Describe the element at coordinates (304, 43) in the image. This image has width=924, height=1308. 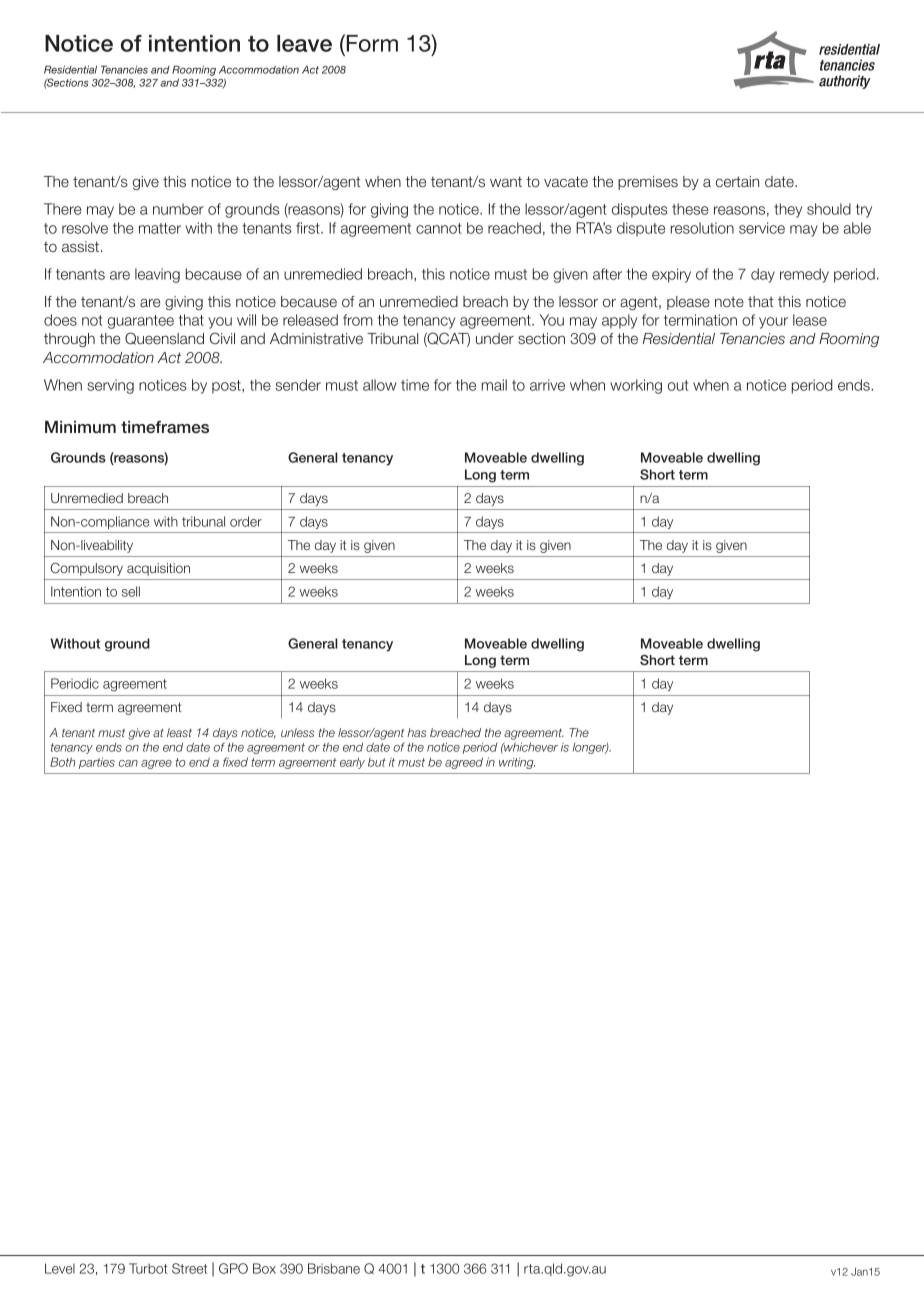
I see `leave` at that location.
